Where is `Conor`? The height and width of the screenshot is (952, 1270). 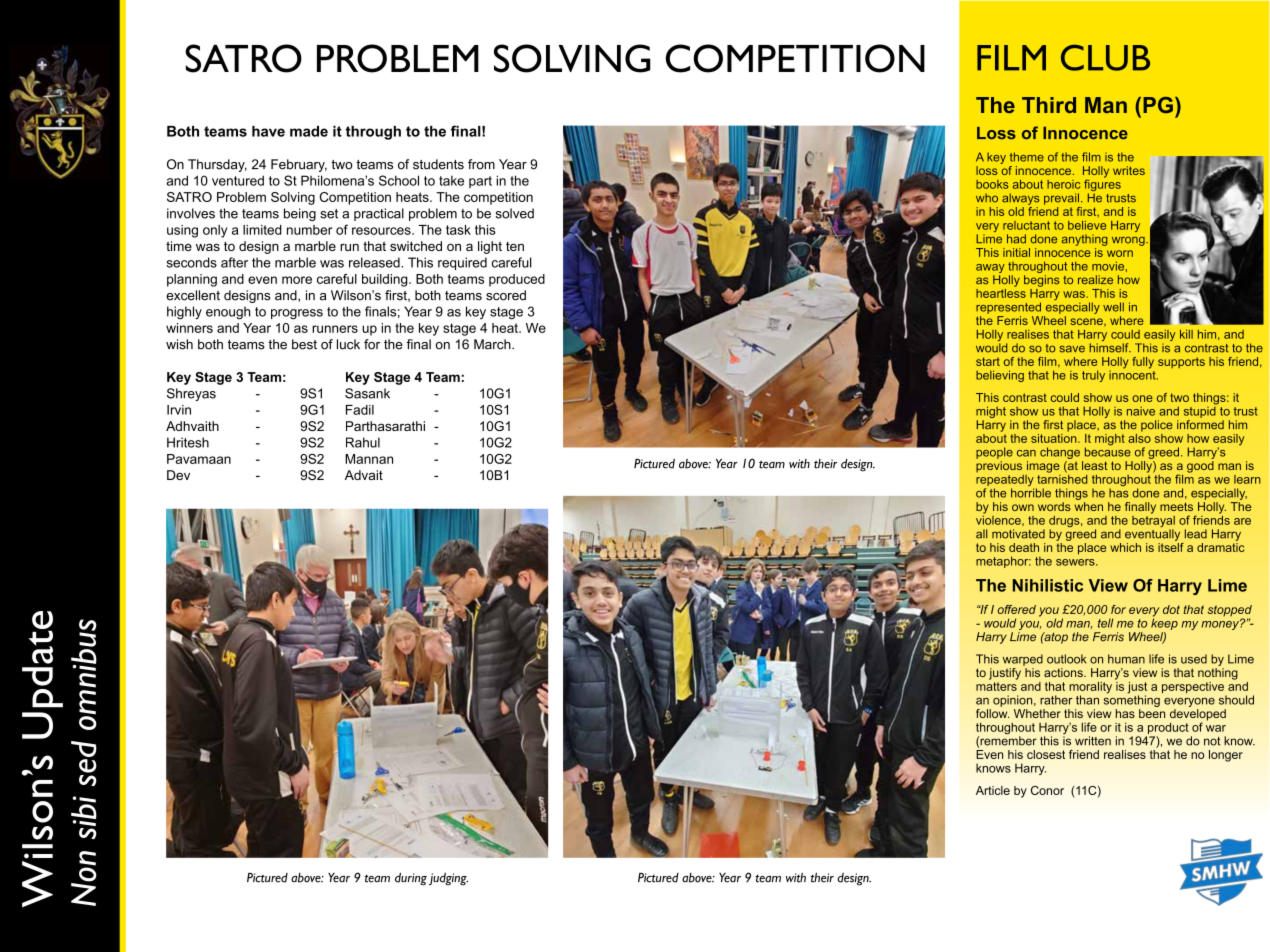
Conor is located at coordinates (1047, 790).
